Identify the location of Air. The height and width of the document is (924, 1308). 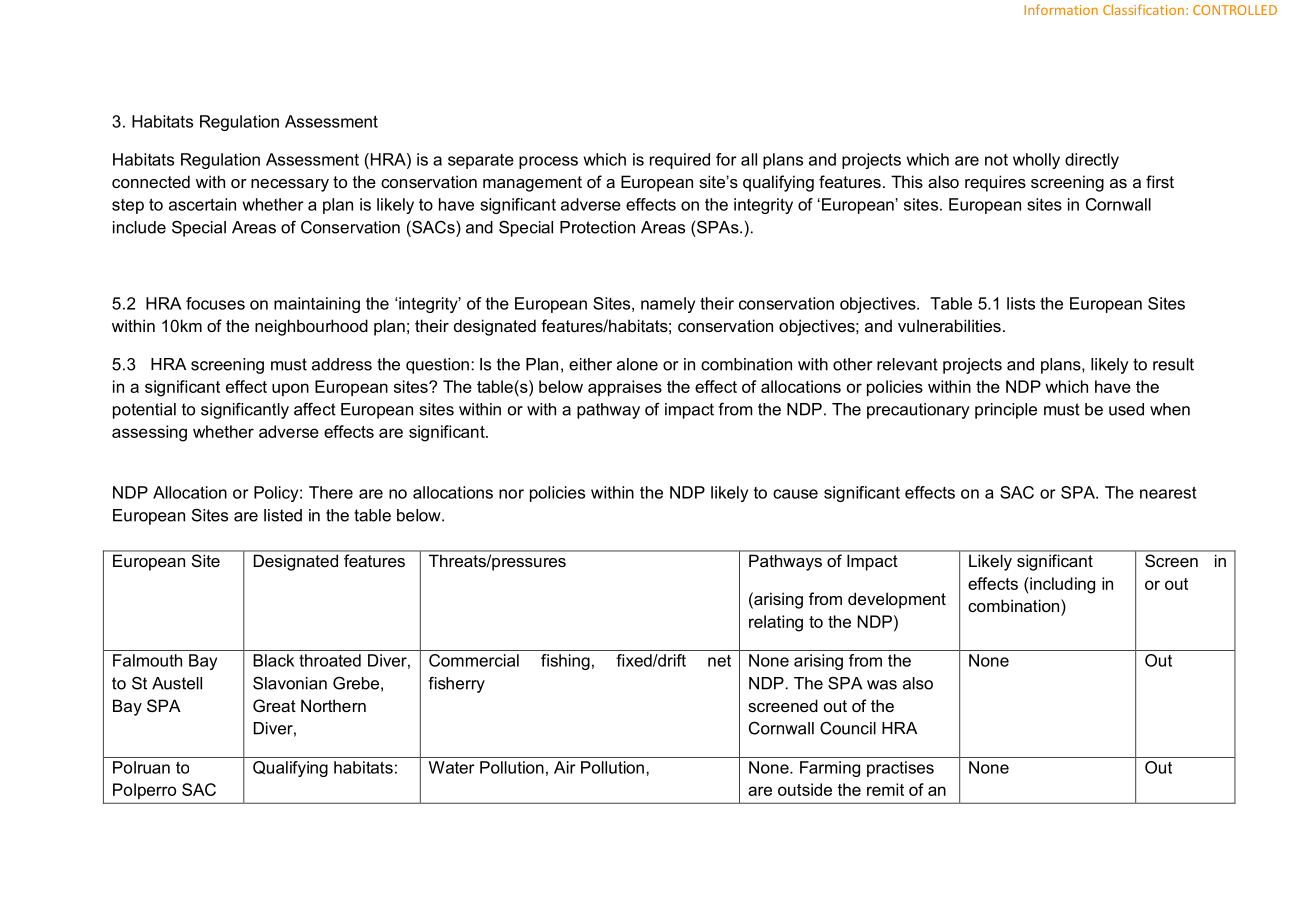
(565, 767).
